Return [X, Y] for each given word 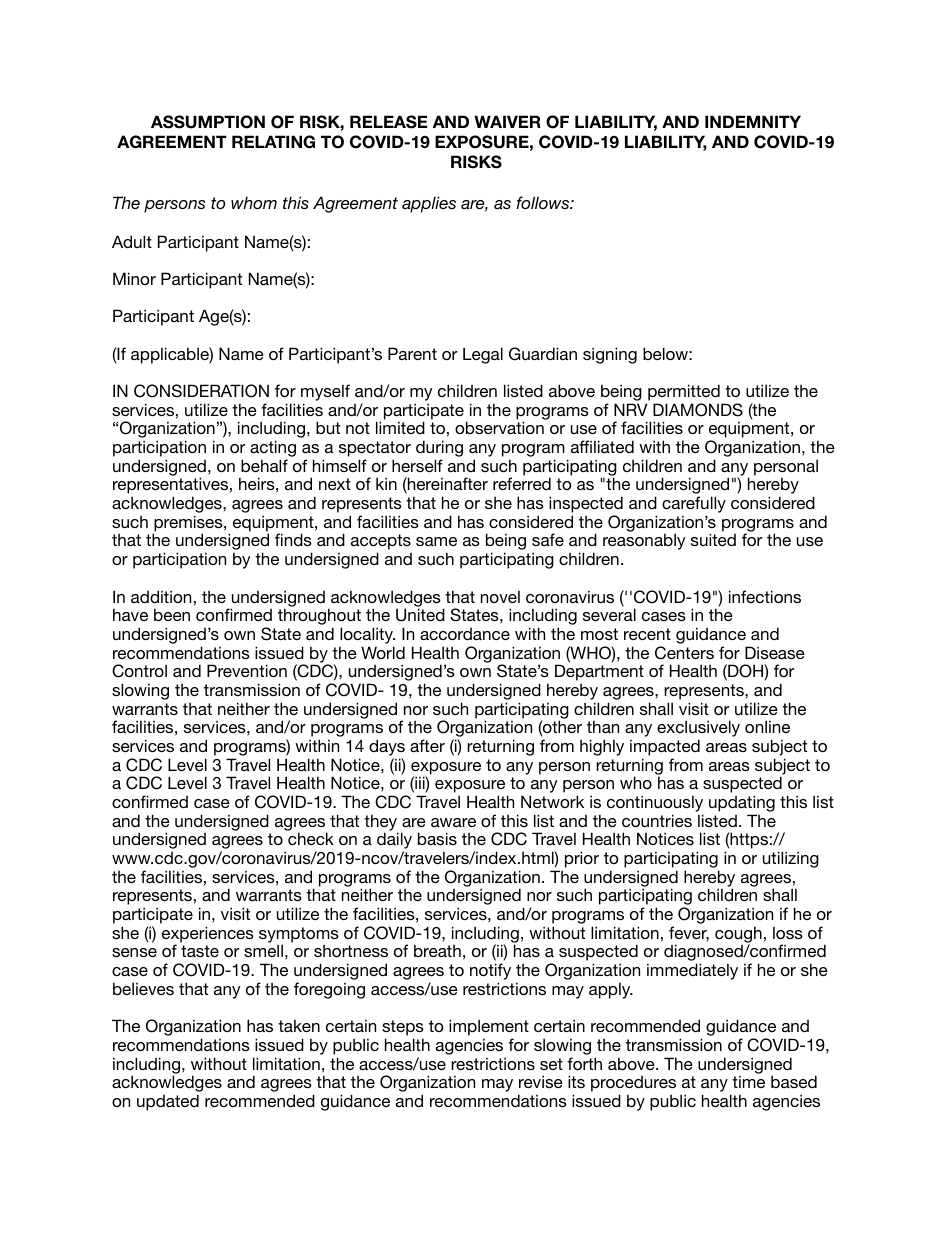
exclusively [698, 730]
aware [453, 822]
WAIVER [507, 121]
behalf [264, 465]
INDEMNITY [753, 121]
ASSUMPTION [208, 122]
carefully [694, 506]
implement [489, 1029]
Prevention [247, 670]
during [439, 450]
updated [168, 1102]
